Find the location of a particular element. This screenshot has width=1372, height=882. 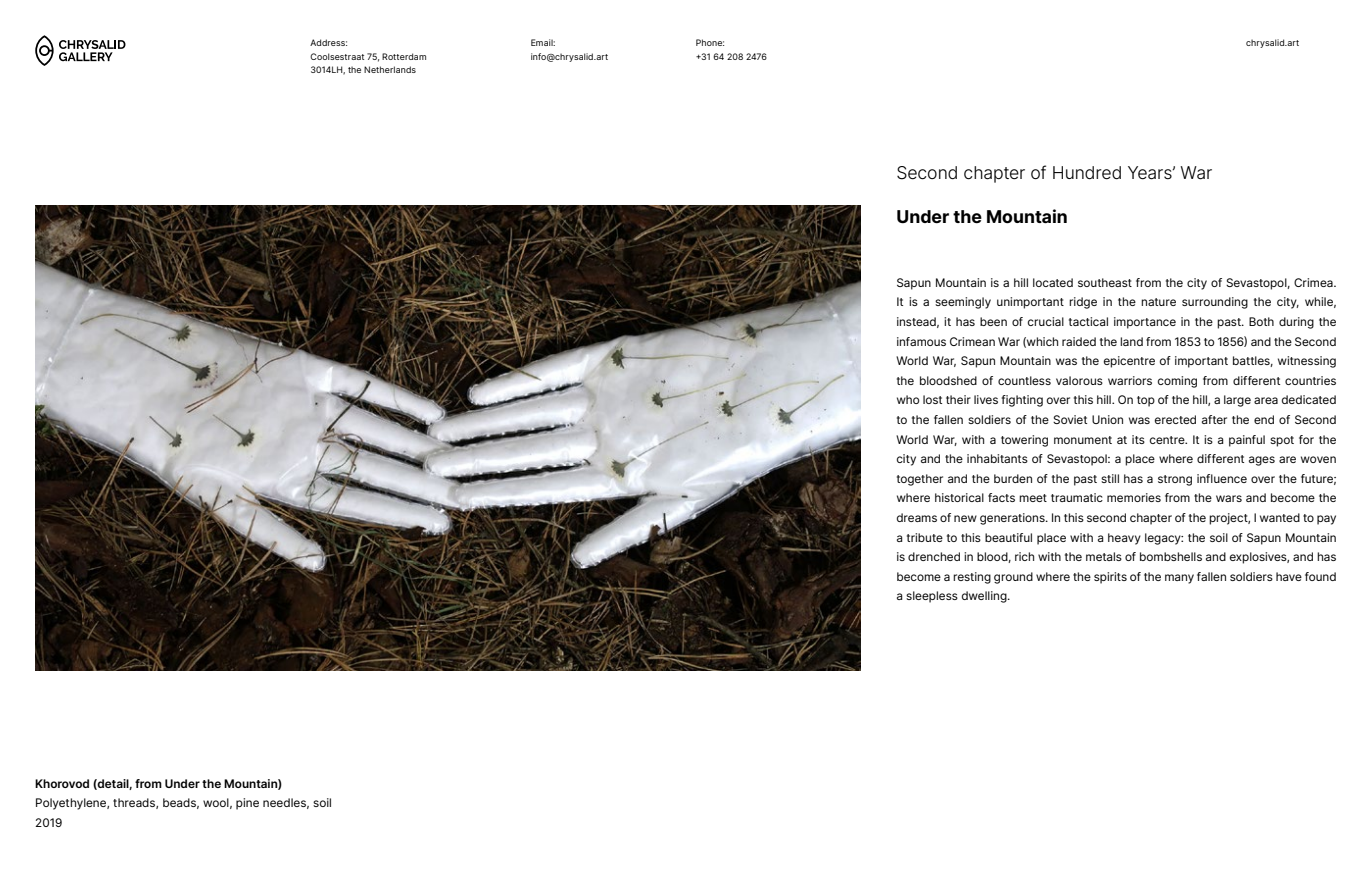

tribute is located at coordinates (925, 537).
